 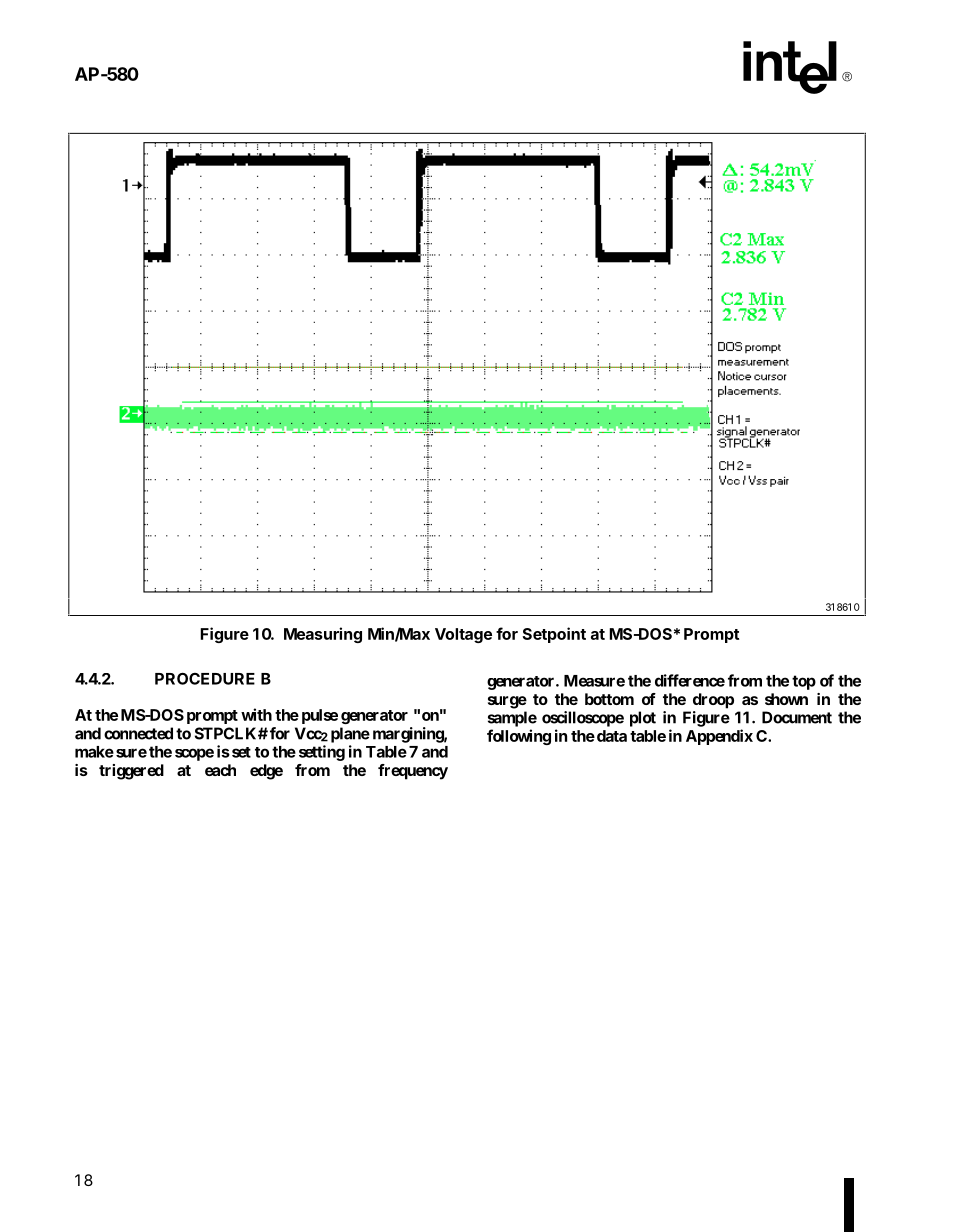 What do you see at coordinates (323, 635) in the screenshot?
I see `Measuring` at bounding box center [323, 635].
